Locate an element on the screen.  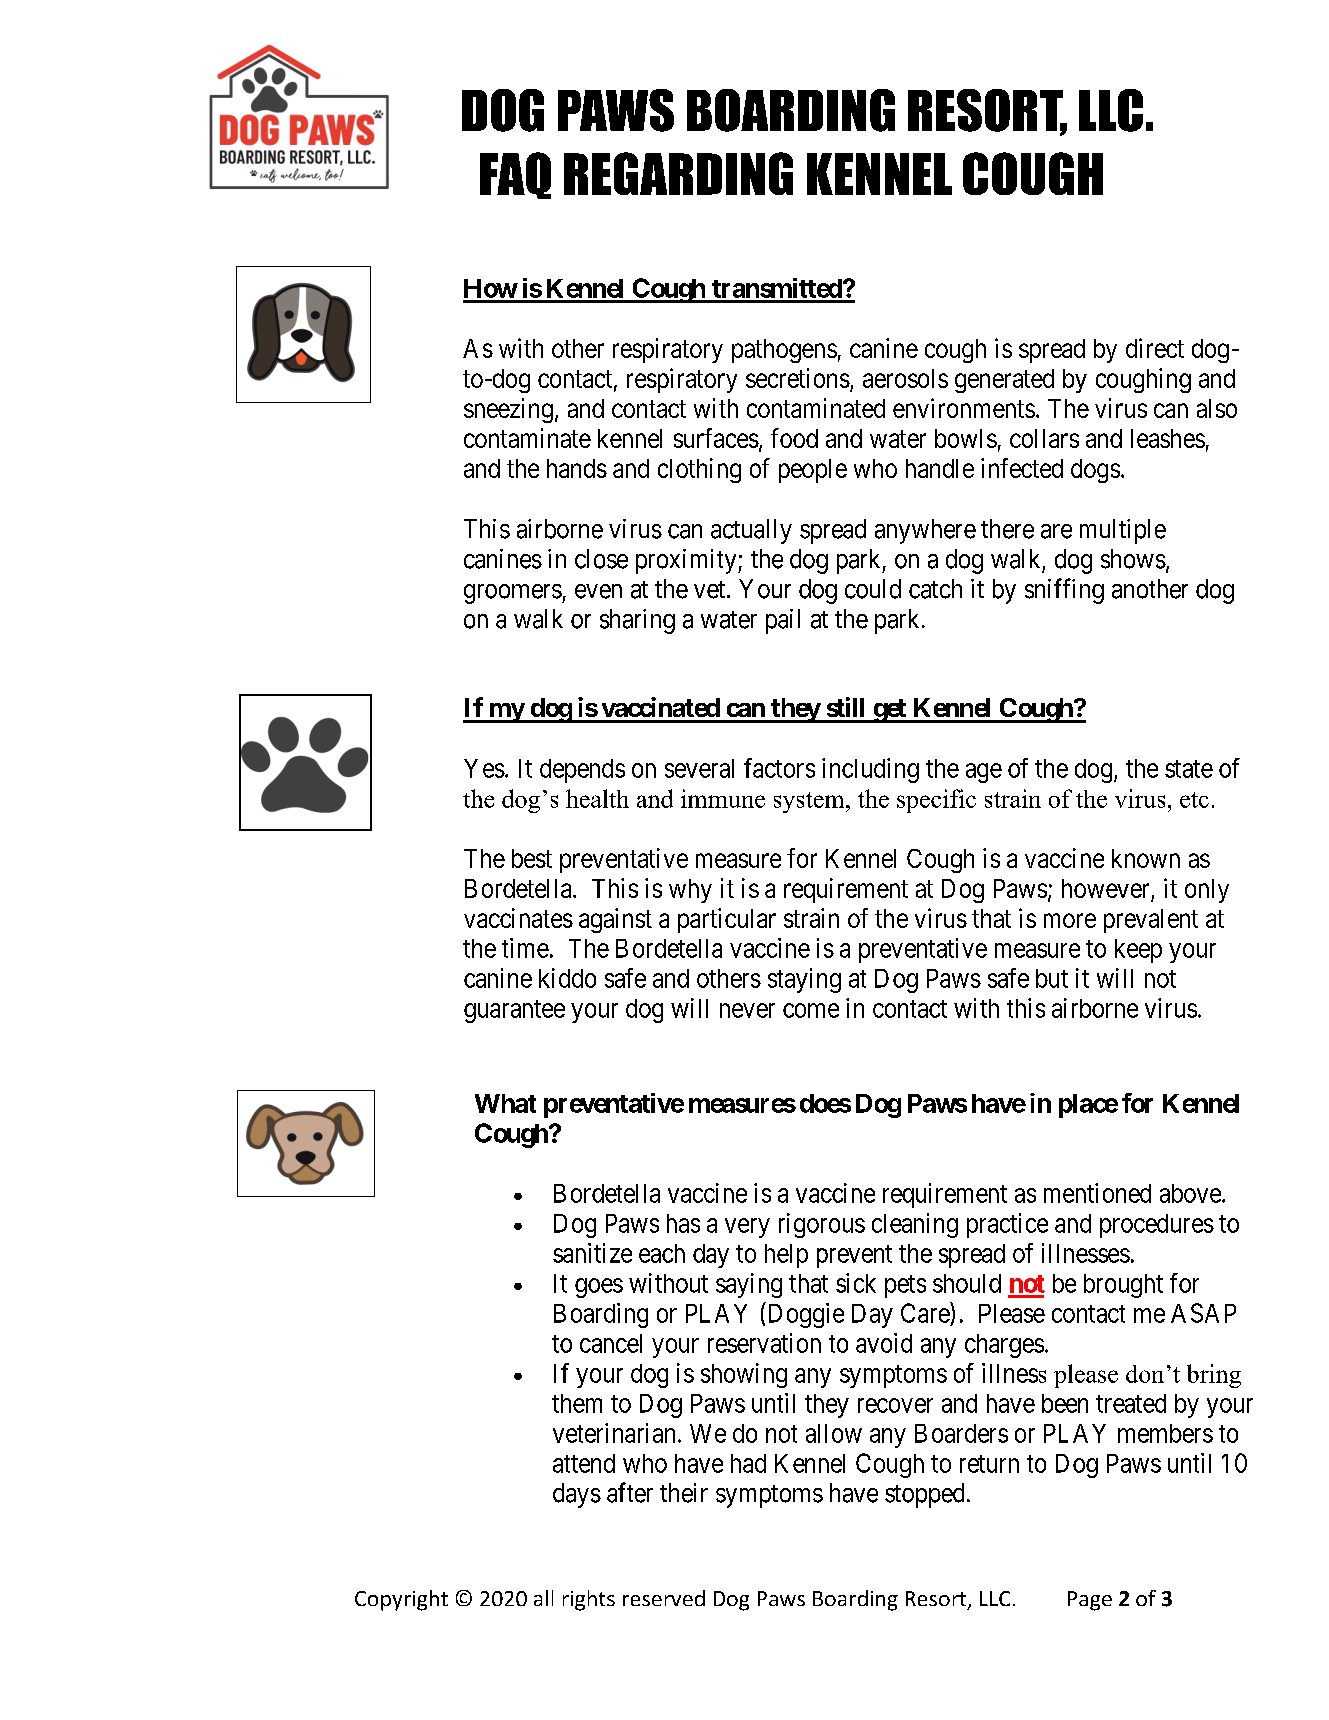
pail is located at coordinates (783, 621).
